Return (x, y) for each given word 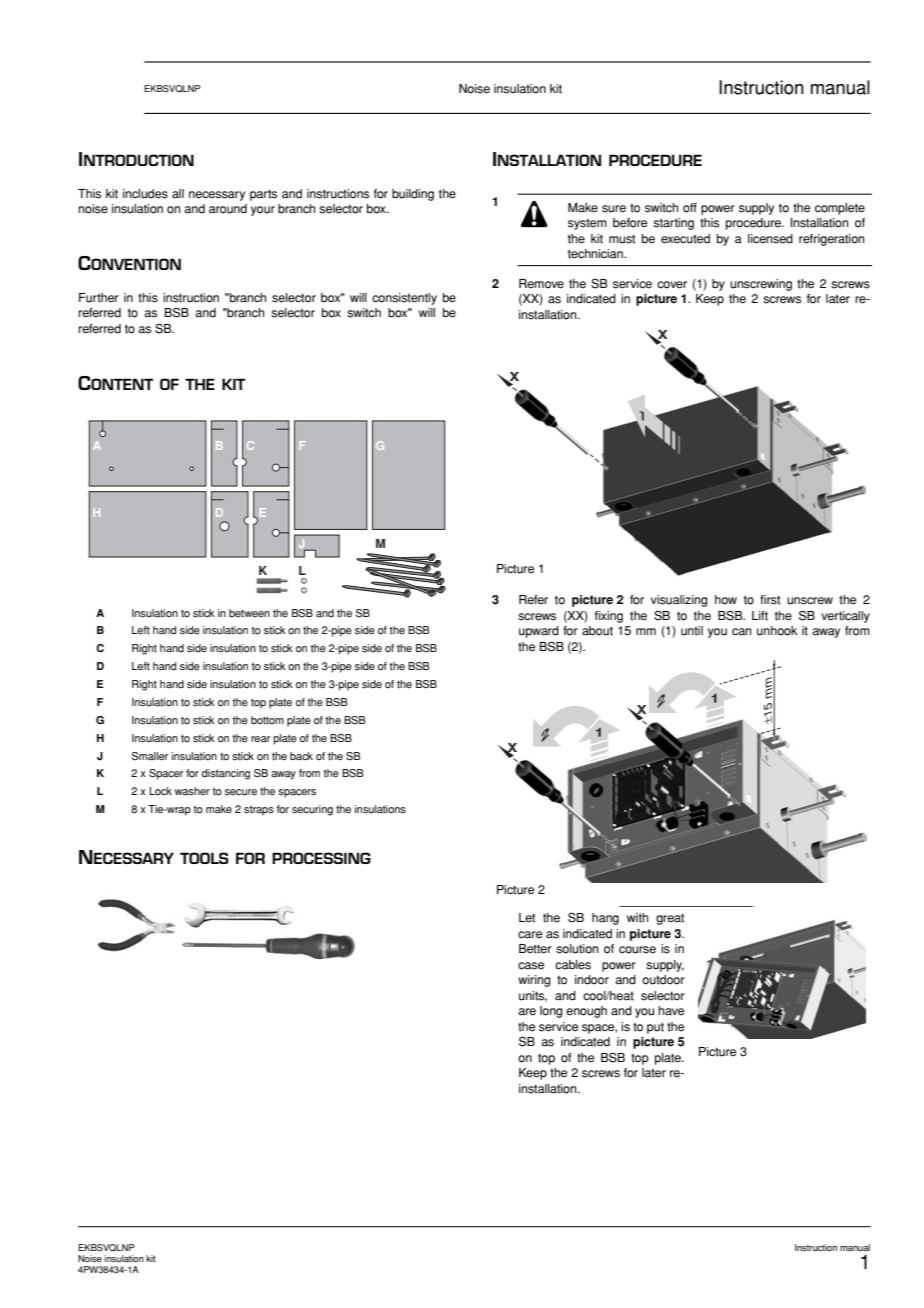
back (301, 756)
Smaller (150, 756)
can (741, 632)
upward (539, 632)
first (770, 600)
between (249, 613)
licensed (770, 239)
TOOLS (204, 858)
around (228, 209)
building (413, 195)
